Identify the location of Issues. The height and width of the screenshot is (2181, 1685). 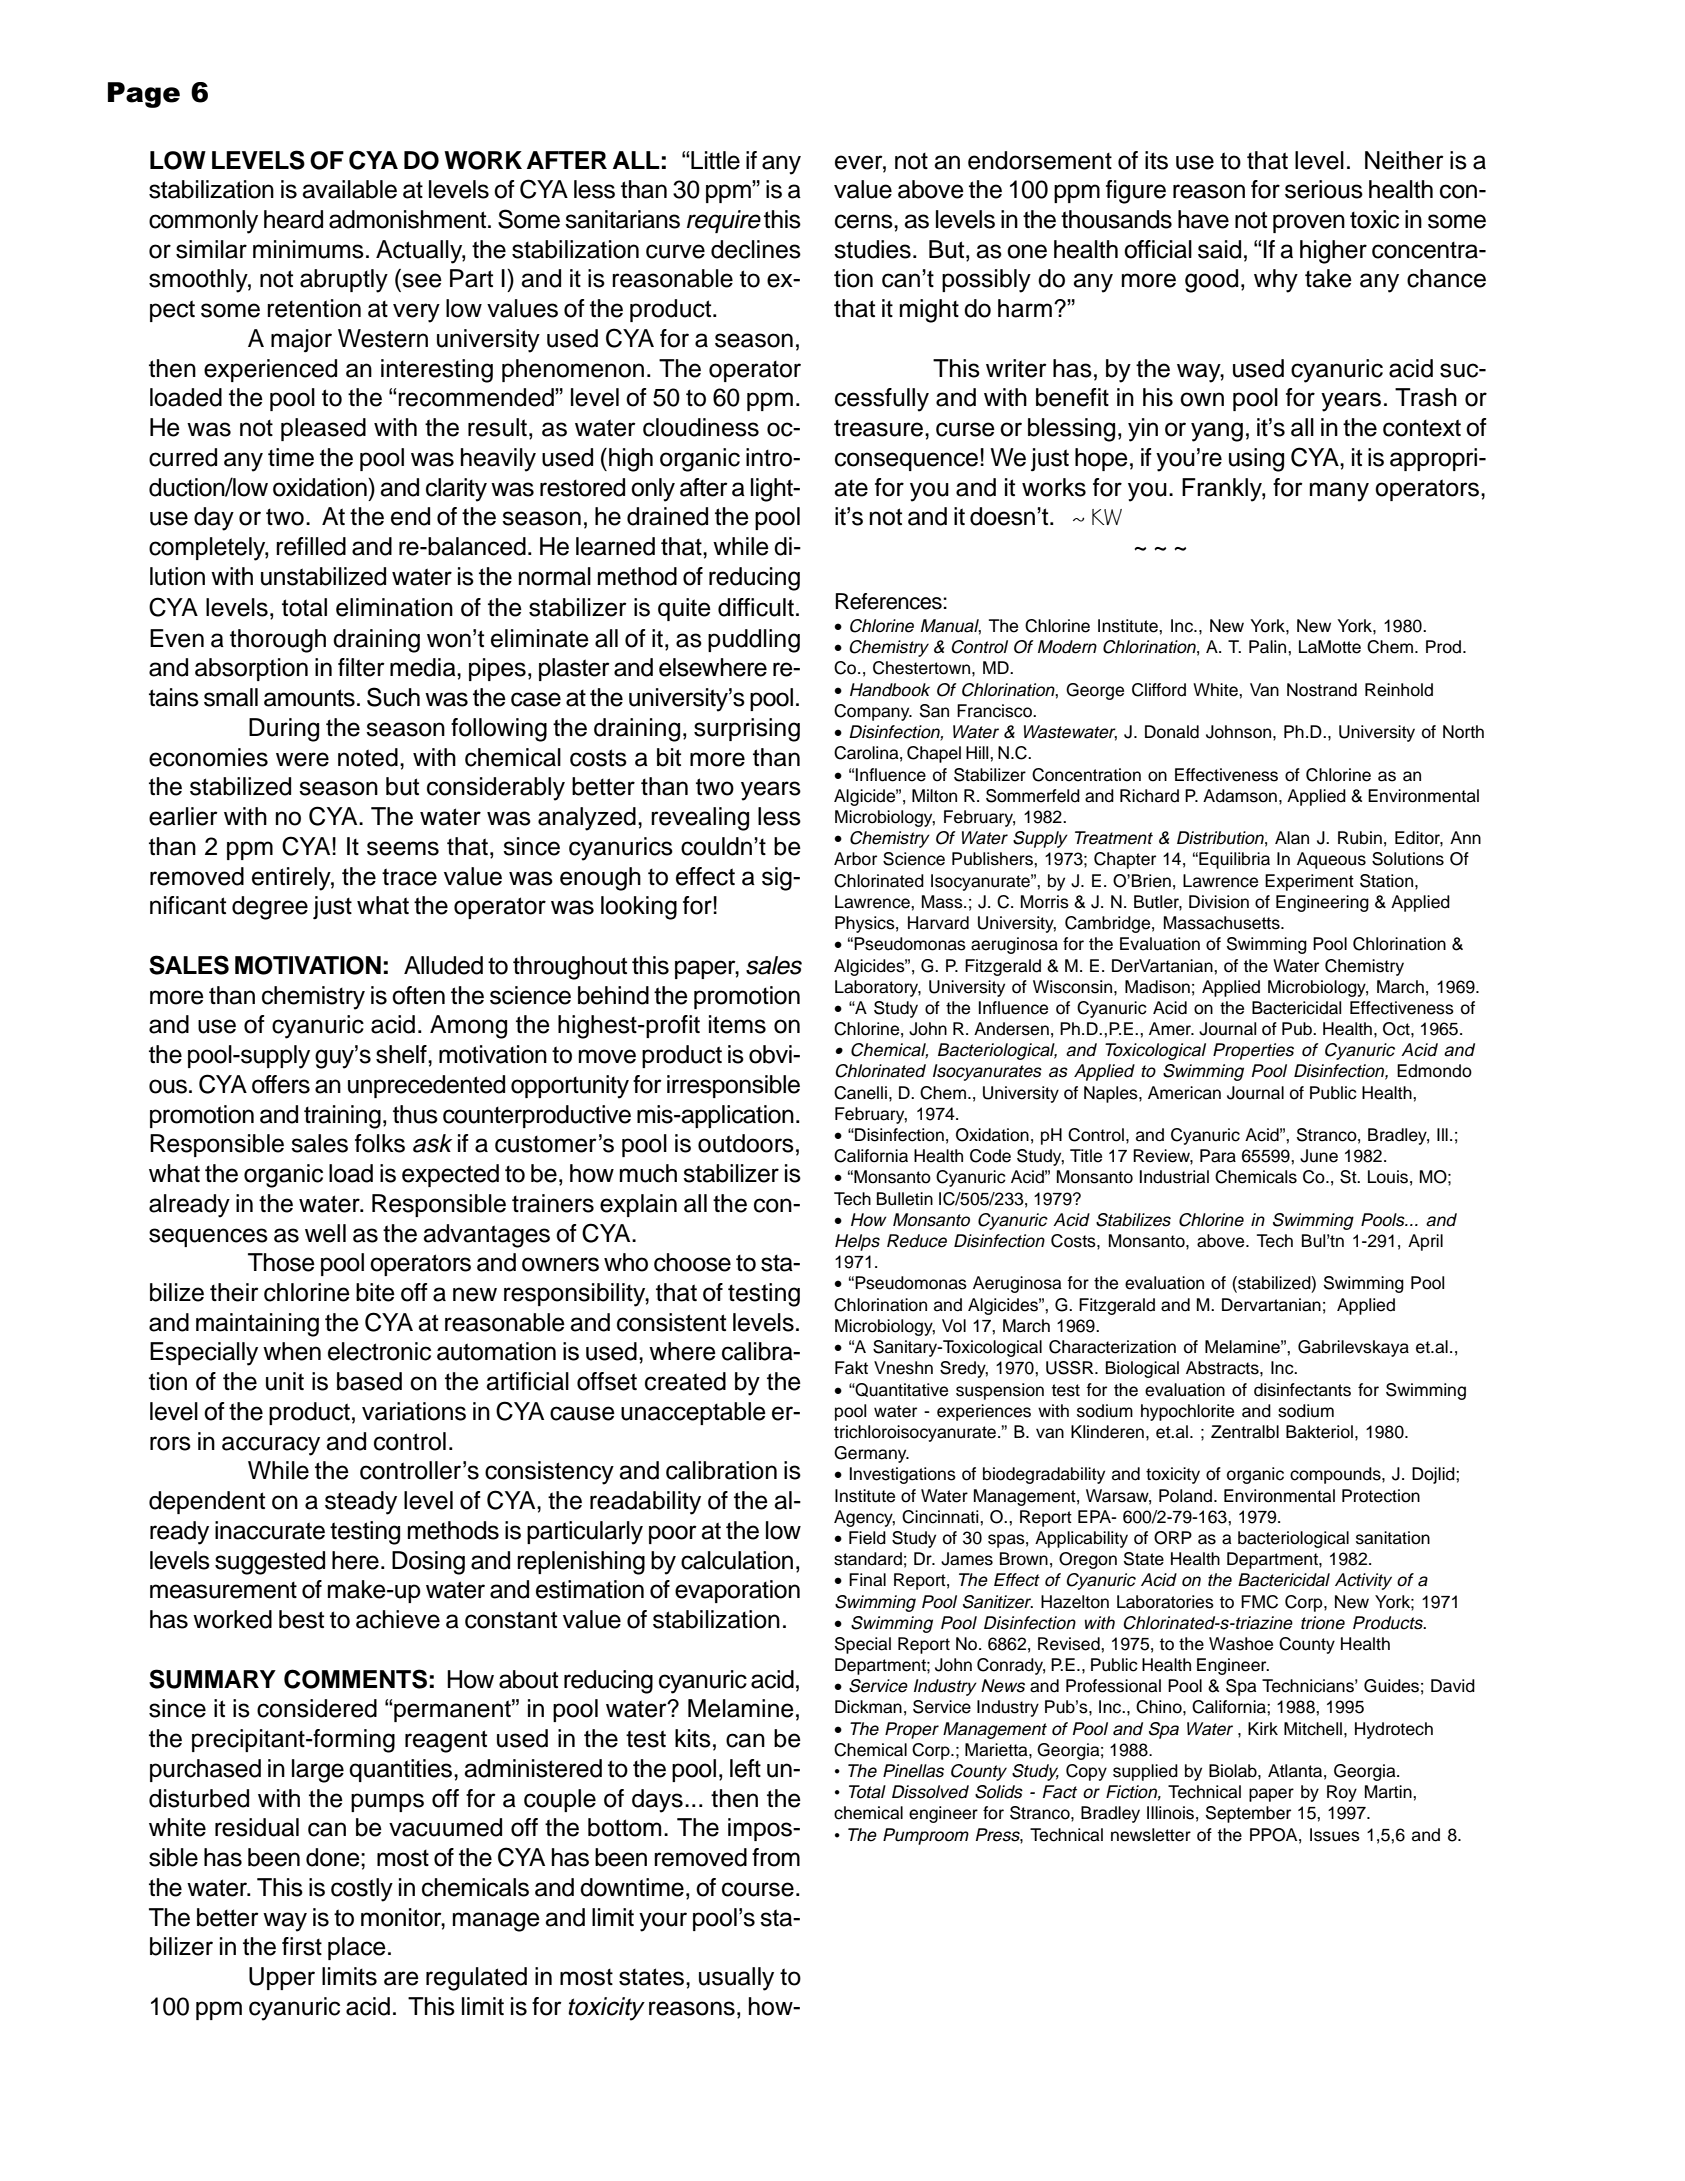
(1335, 1835).
